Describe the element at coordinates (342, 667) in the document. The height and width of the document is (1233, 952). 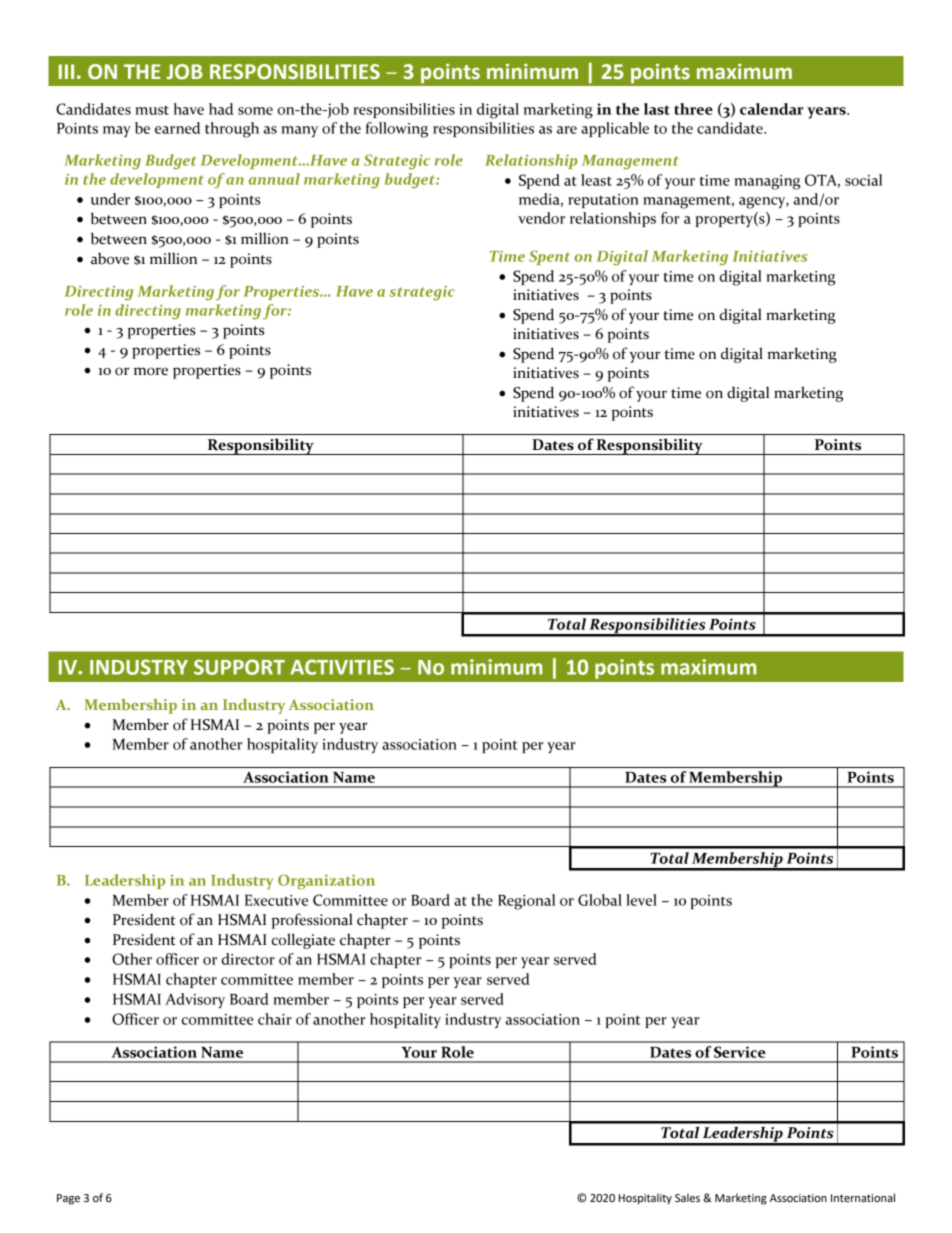
I see `ACTIVITIES` at that location.
